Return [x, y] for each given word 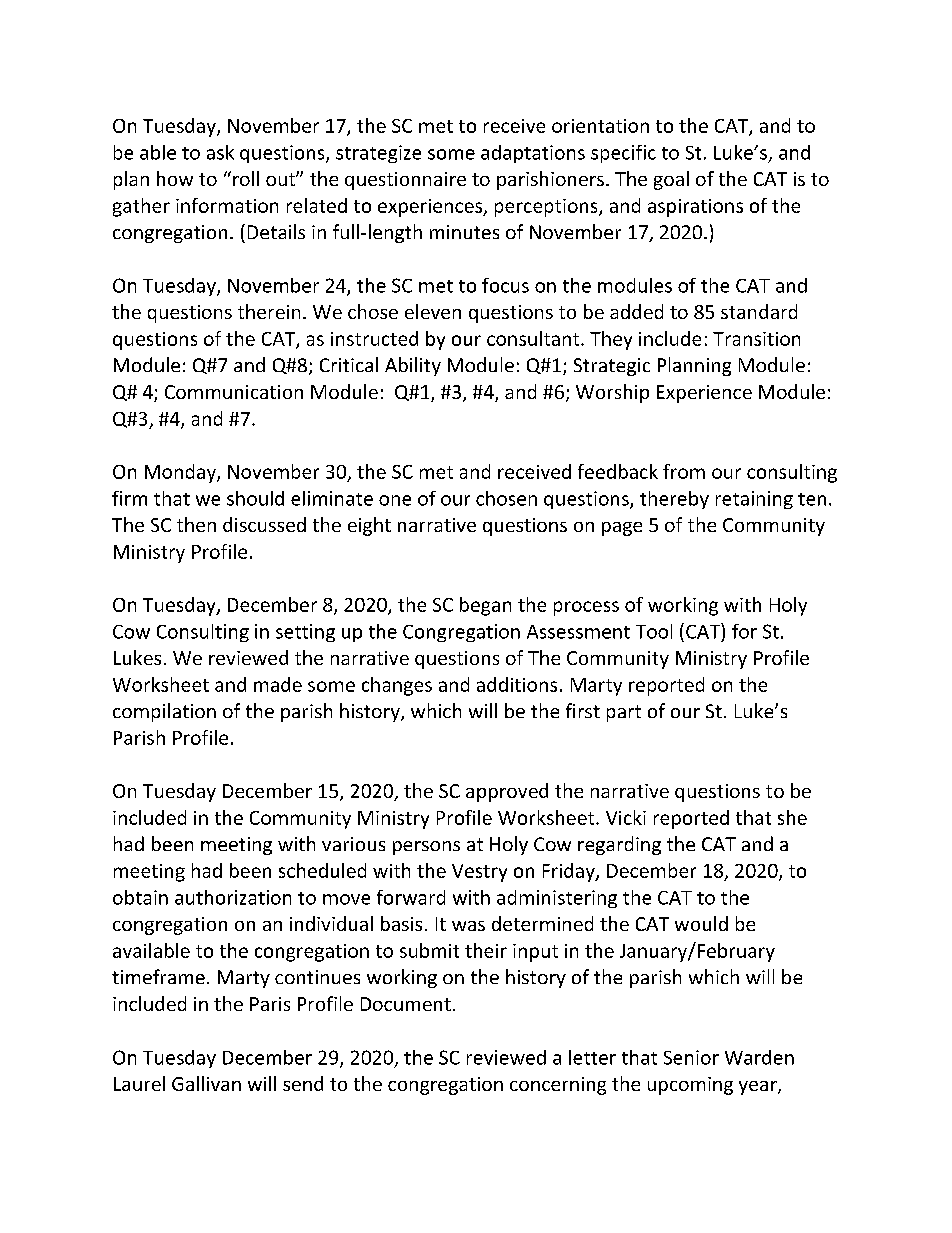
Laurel [139, 1083]
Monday [181, 473]
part [624, 713]
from [684, 471]
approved [507, 792]
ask [220, 152]
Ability [413, 366]
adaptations [533, 154]
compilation [164, 712]
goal [671, 180]
